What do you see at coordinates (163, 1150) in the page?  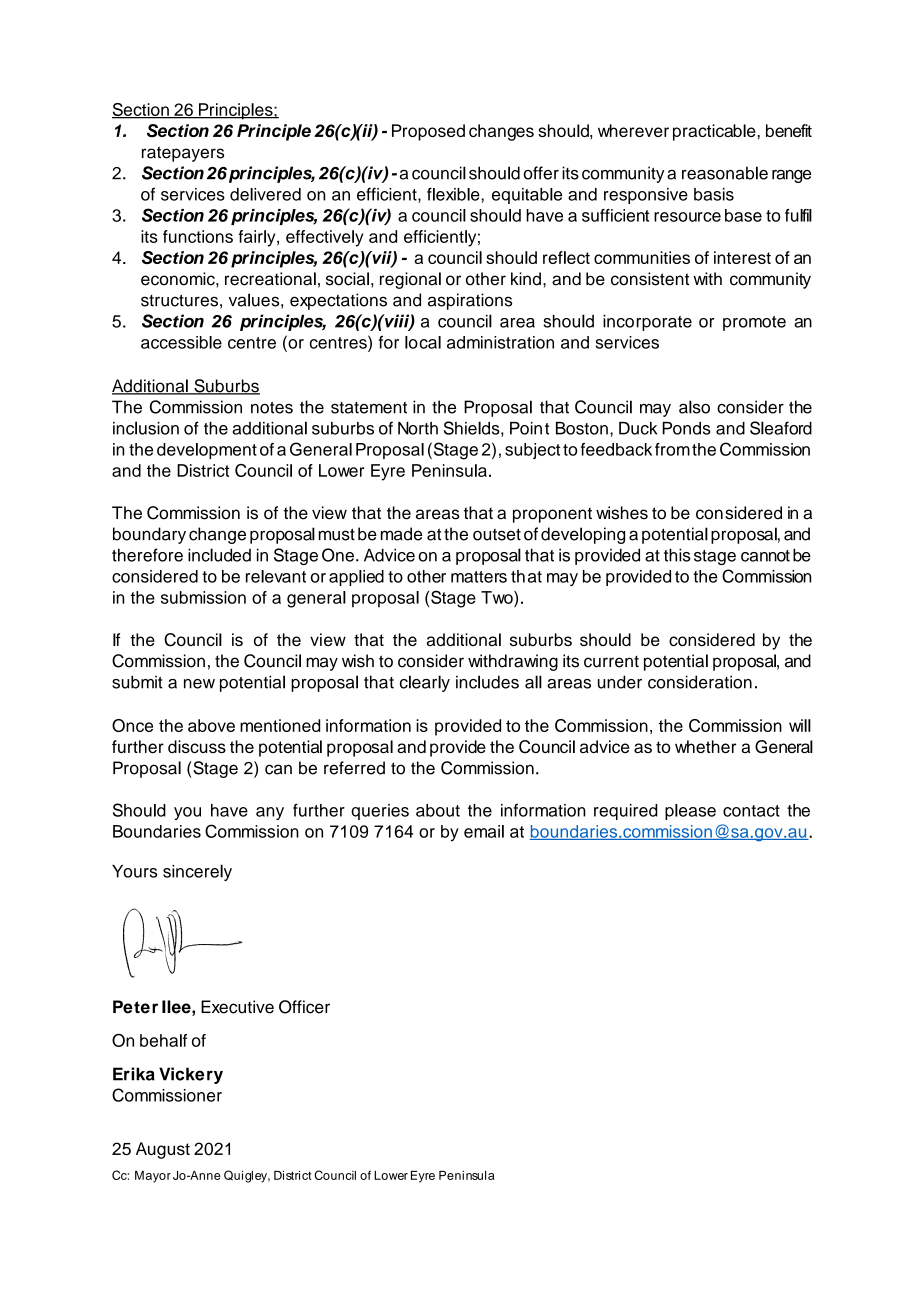 I see `August` at bounding box center [163, 1150].
